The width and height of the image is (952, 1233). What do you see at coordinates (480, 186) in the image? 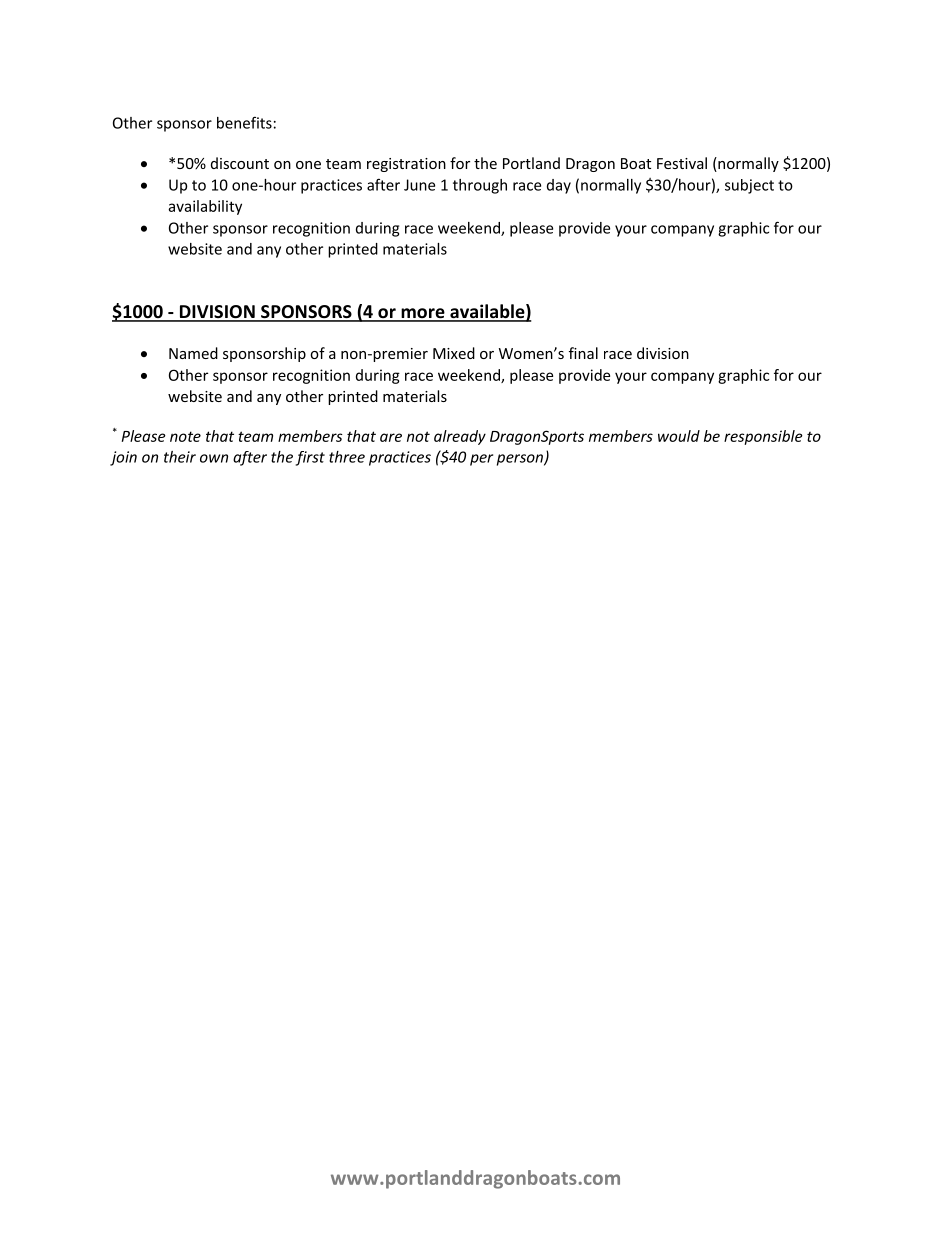
I see `through` at bounding box center [480, 186].
